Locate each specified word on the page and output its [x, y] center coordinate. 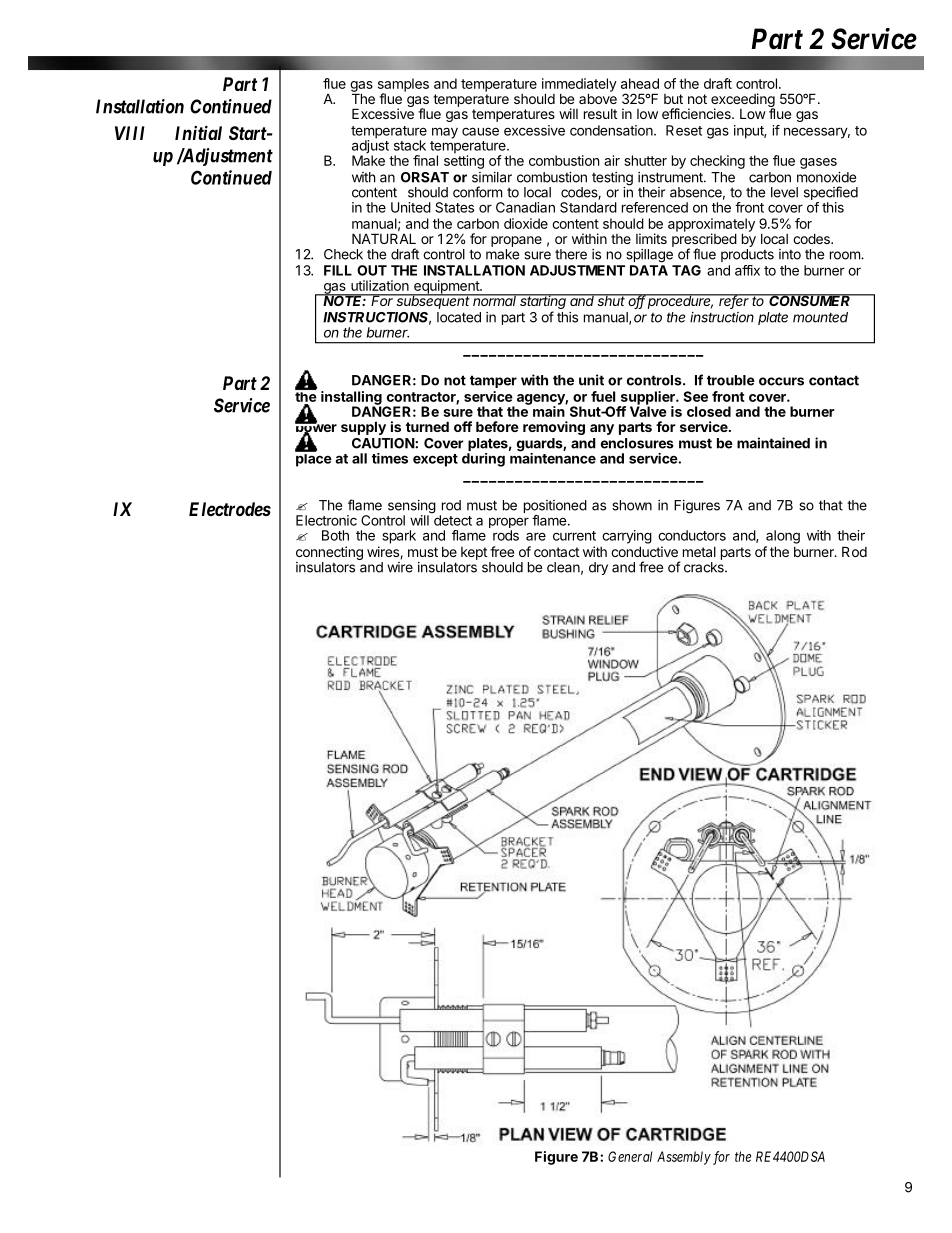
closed [709, 411]
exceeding [743, 101]
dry [598, 568]
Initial [198, 132]
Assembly [684, 1158]
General [630, 1156]
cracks [705, 567]
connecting [329, 553]
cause [480, 131]
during [483, 460]
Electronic [326, 520]
